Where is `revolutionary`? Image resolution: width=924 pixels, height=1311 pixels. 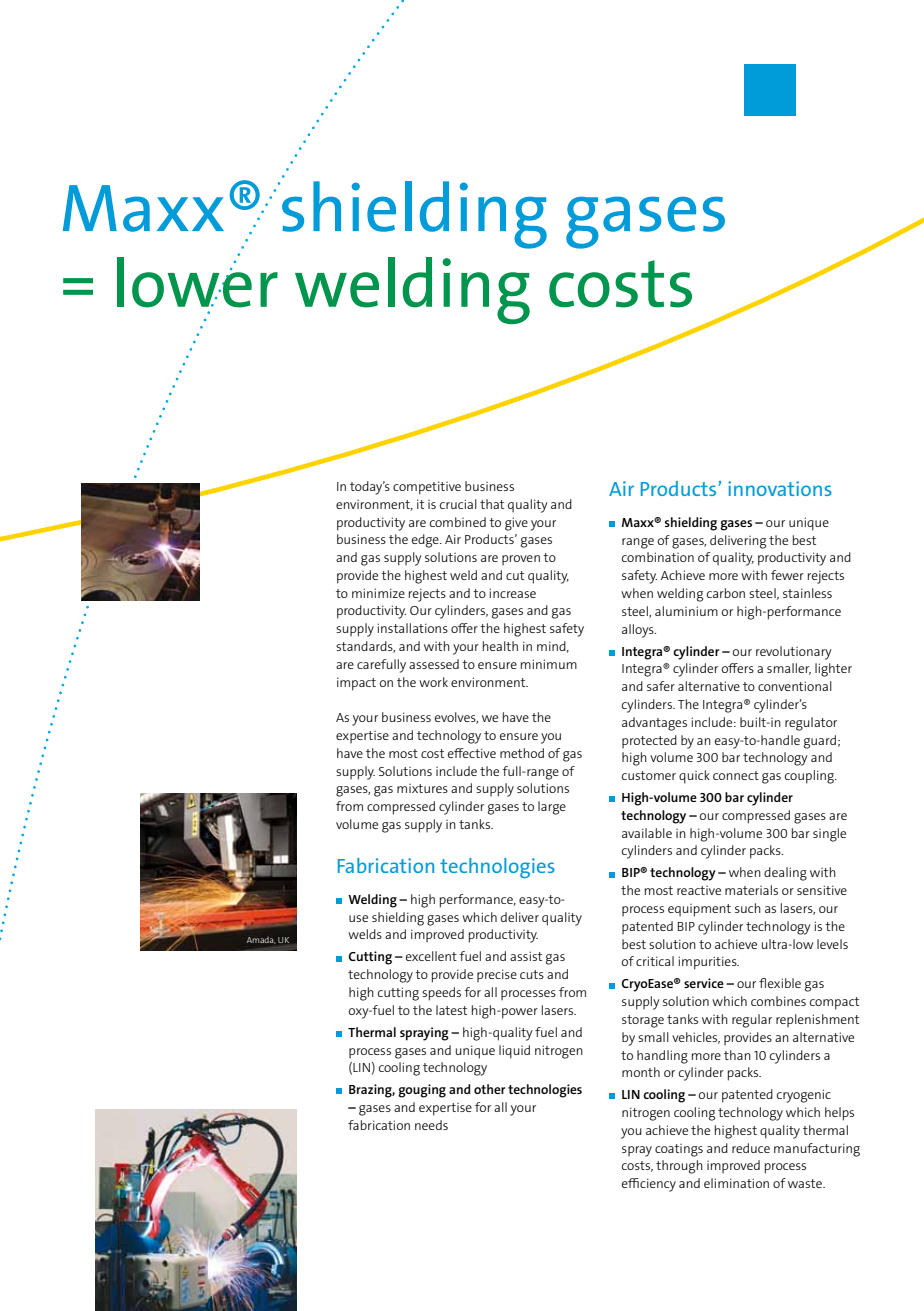 revolutionary is located at coordinates (794, 653).
